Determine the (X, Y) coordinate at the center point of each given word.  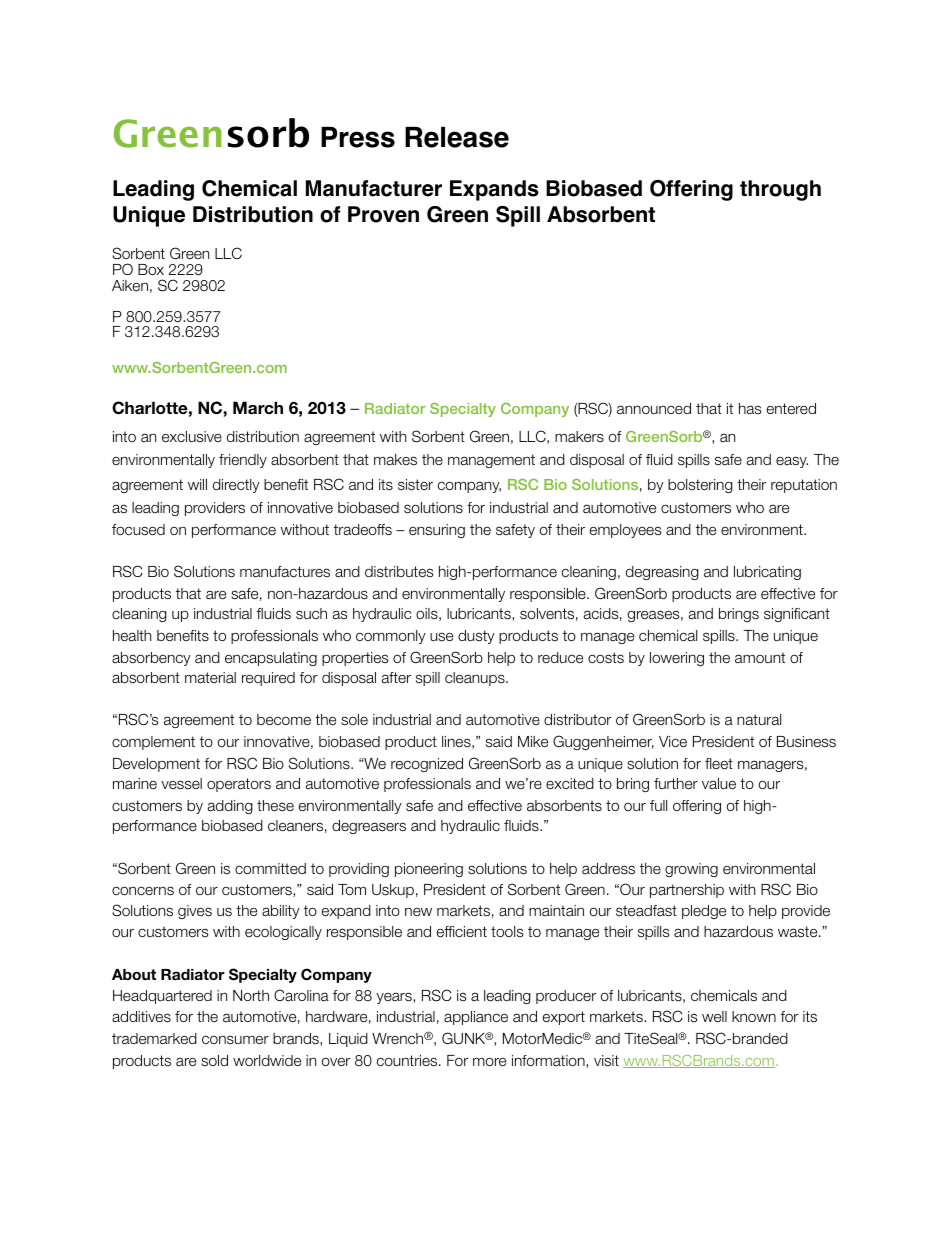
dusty (476, 637)
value (719, 784)
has (750, 409)
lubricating (767, 573)
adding (230, 807)
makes (395, 460)
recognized (427, 765)
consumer (235, 1040)
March (258, 408)
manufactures (285, 572)
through (780, 190)
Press (358, 137)
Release (457, 137)
